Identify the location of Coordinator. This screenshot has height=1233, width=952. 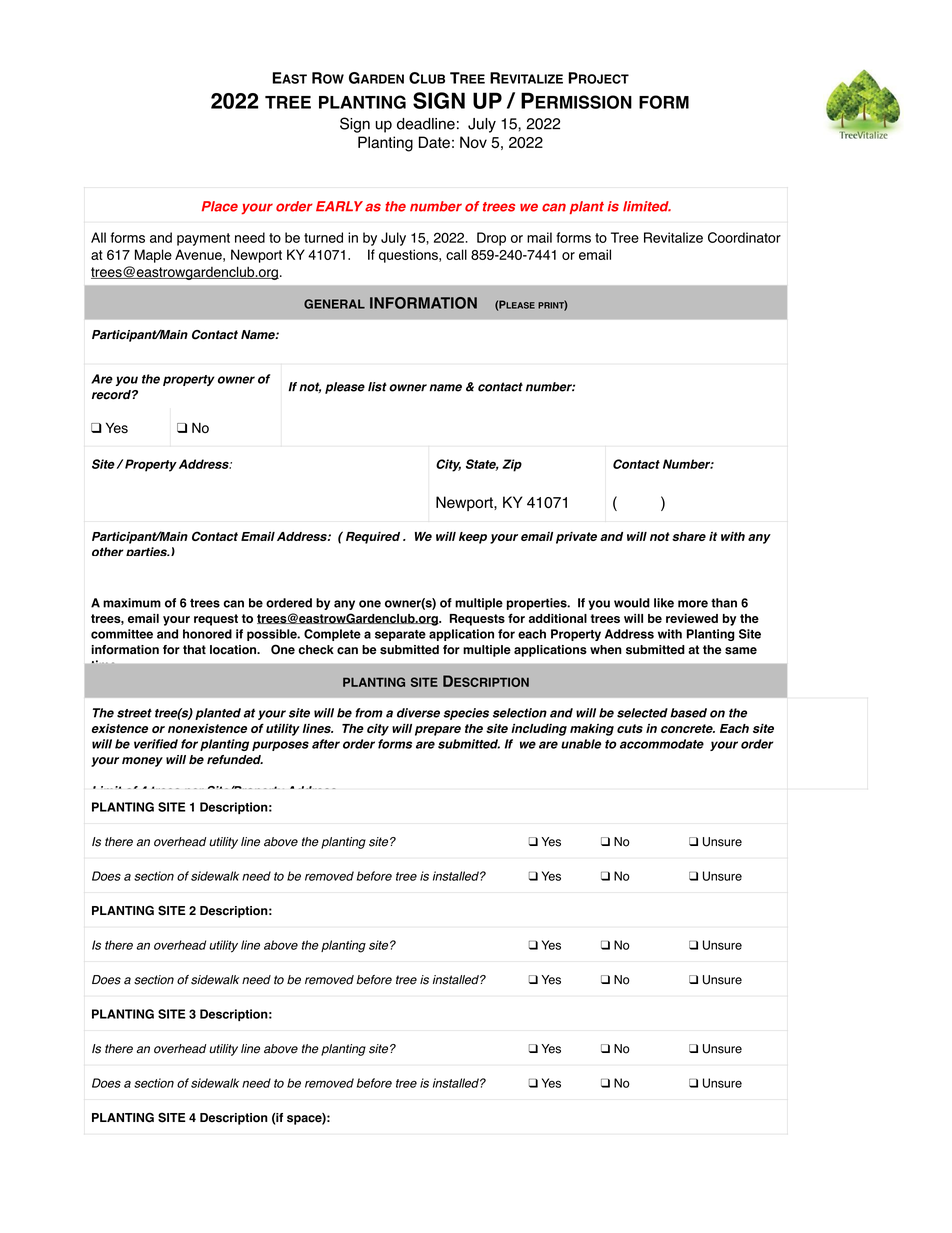
(744, 237).
